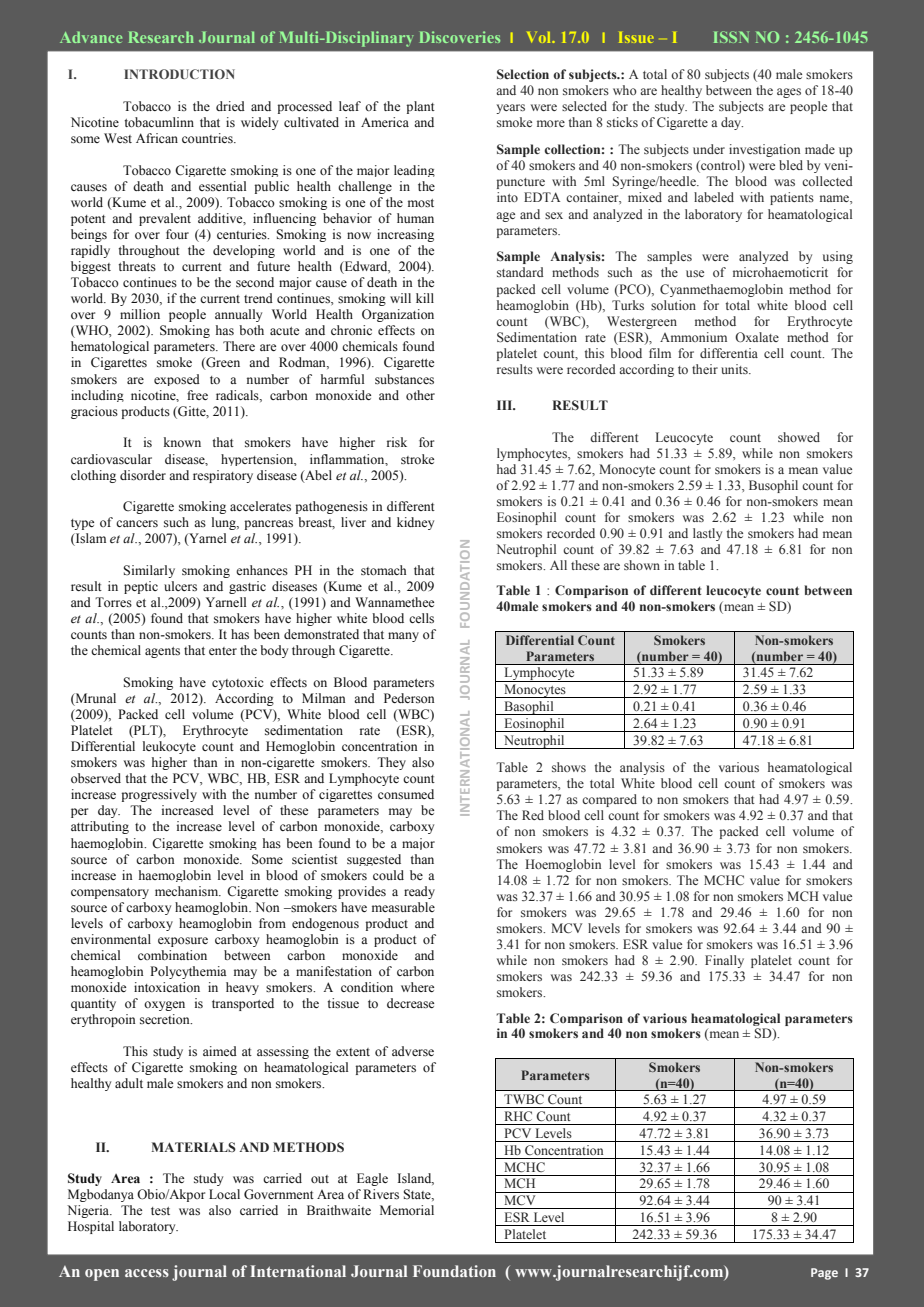 This screenshot has height=1307, width=924. I want to click on INTRODUCTION, so click(179, 74).
